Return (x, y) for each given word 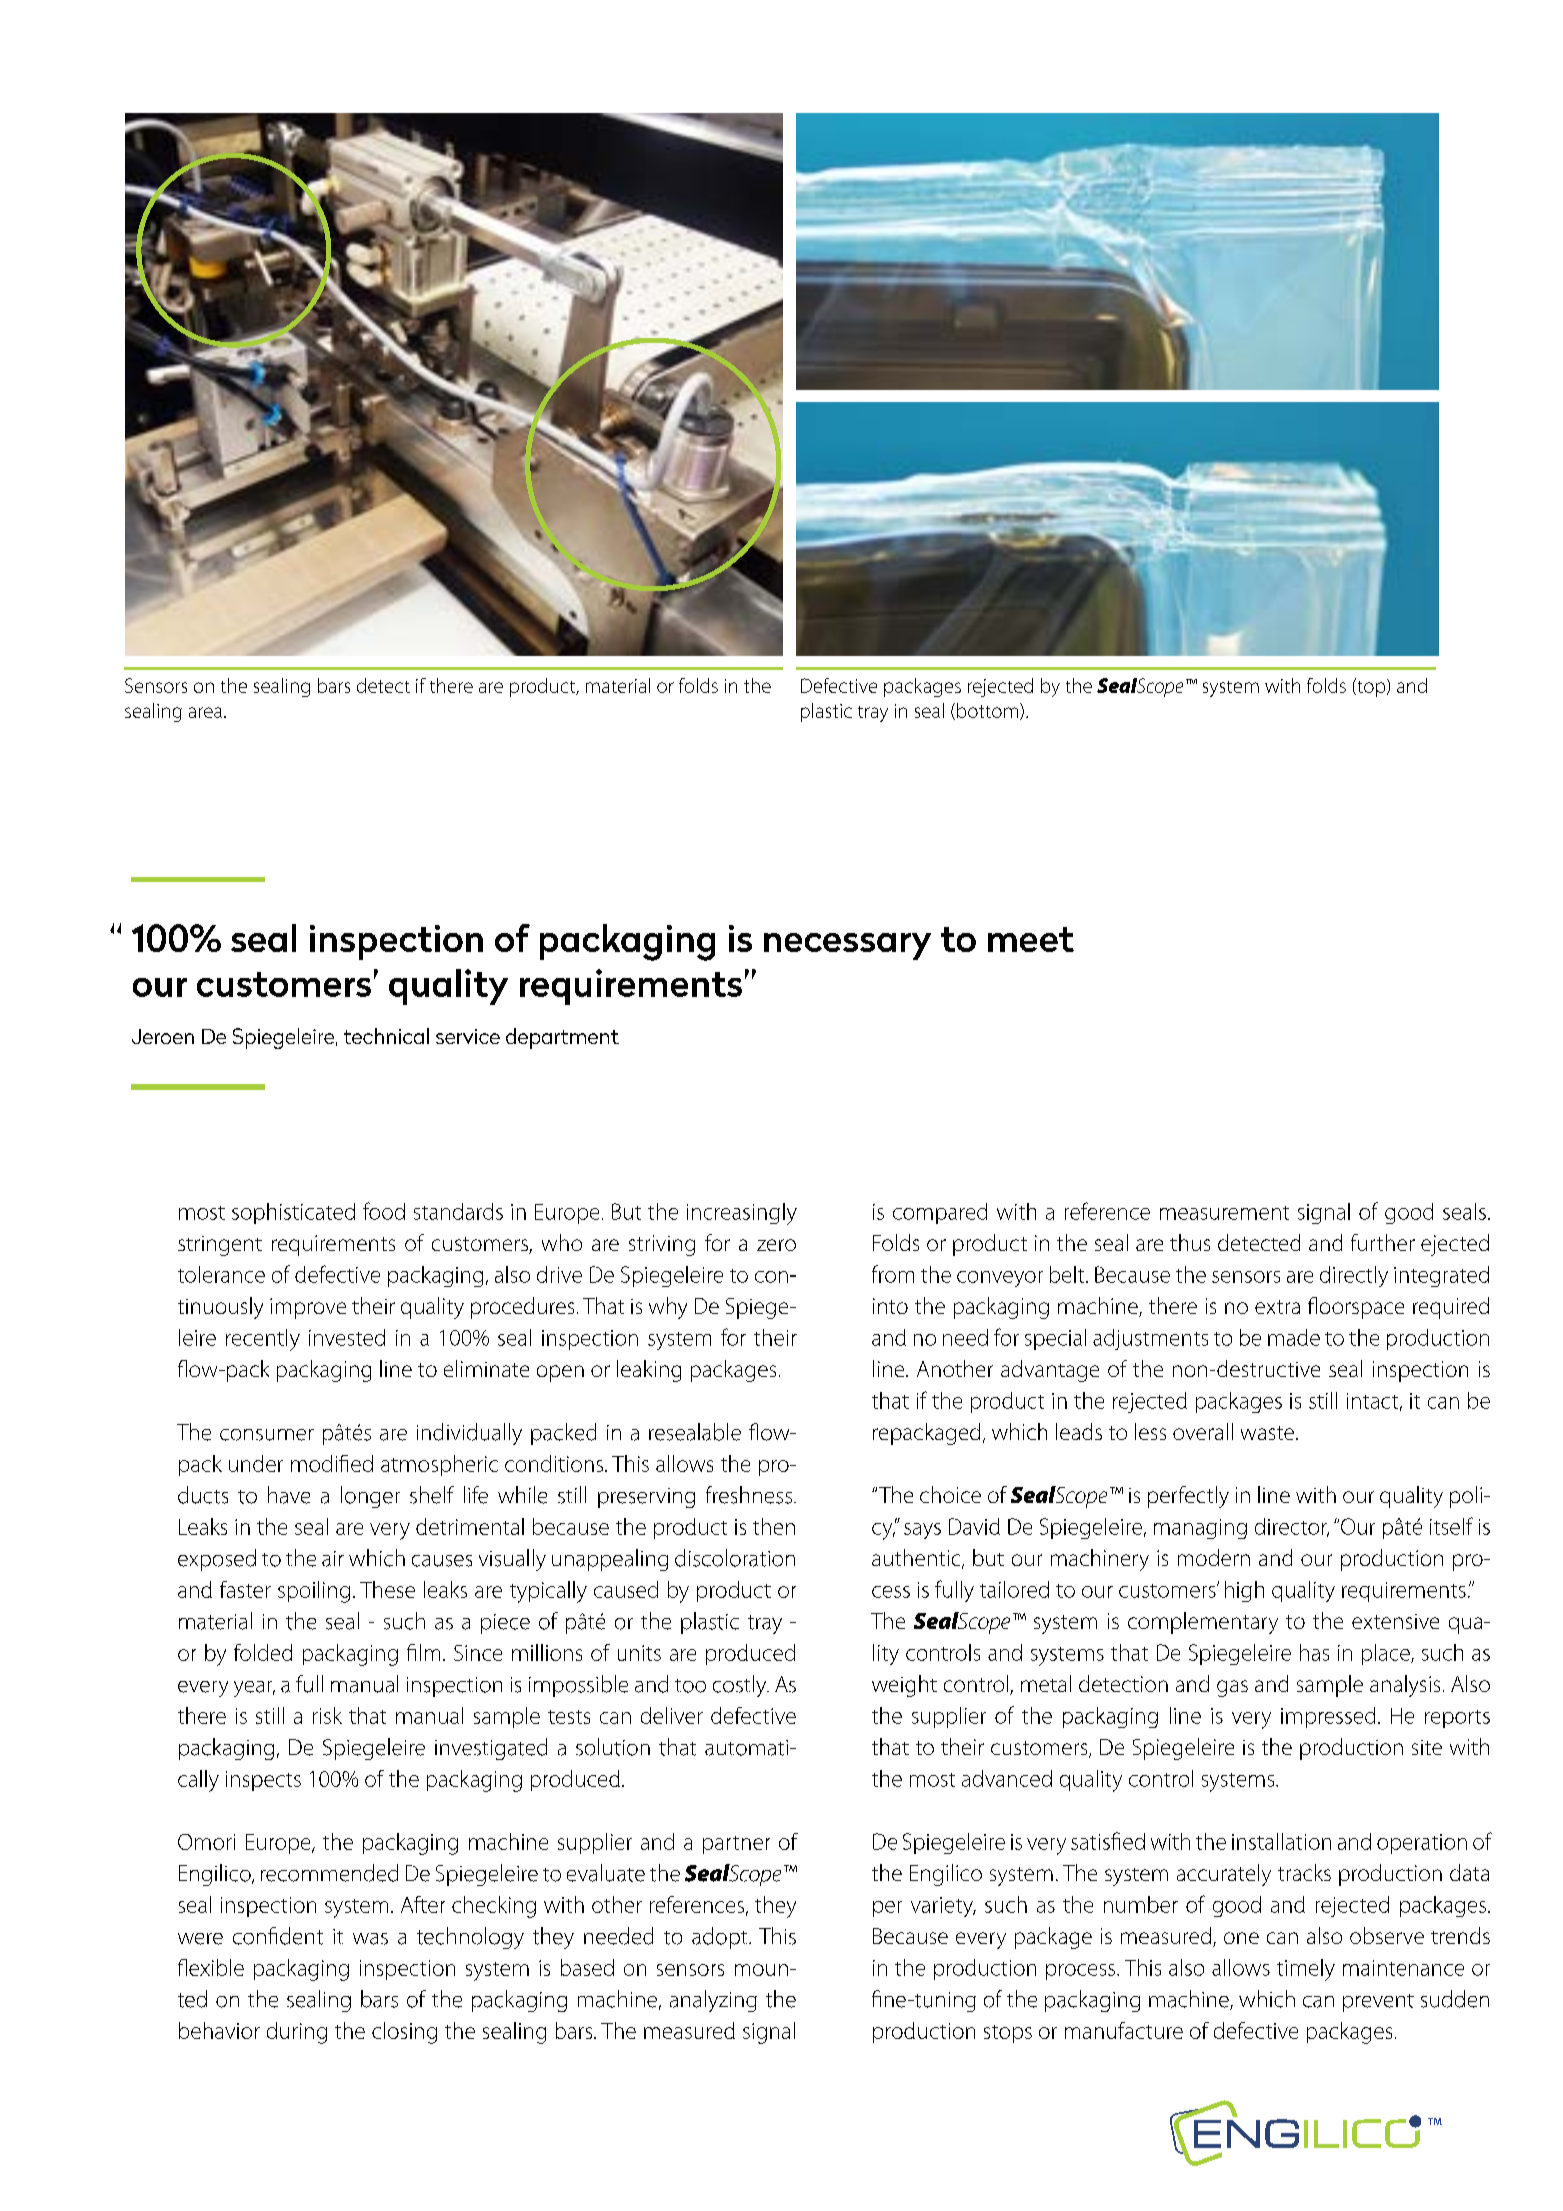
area (205, 712)
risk (327, 1715)
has (1314, 1652)
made (1294, 1337)
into (890, 1306)
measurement (1224, 1213)
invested (347, 1337)
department (562, 1038)
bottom (987, 710)
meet (1031, 939)
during (297, 2033)
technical (386, 1036)
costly (741, 1686)
